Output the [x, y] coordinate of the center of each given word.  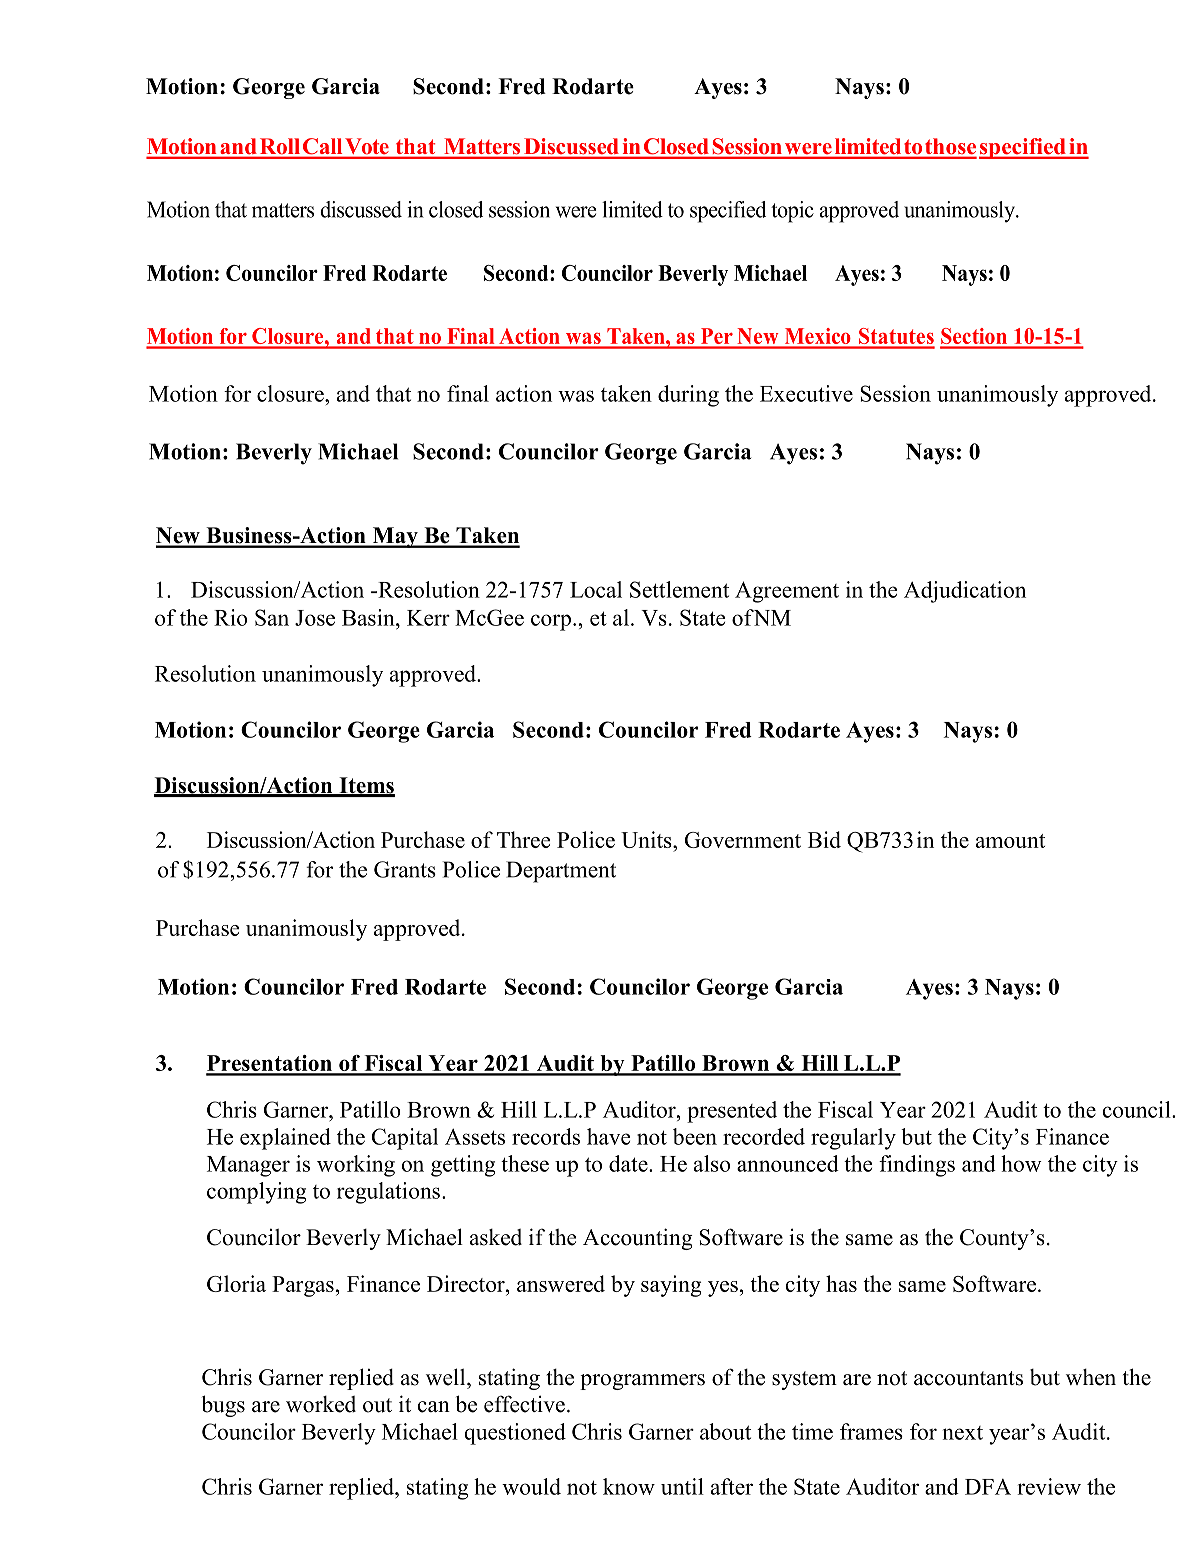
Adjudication [965, 592]
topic [792, 212]
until [682, 1486]
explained [285, 1139]
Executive [806, 393]
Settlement [679, 589]
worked [321, 1404]
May [395, 537]
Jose [315, 618]
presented [732, 1112]
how [1021, 1163]
